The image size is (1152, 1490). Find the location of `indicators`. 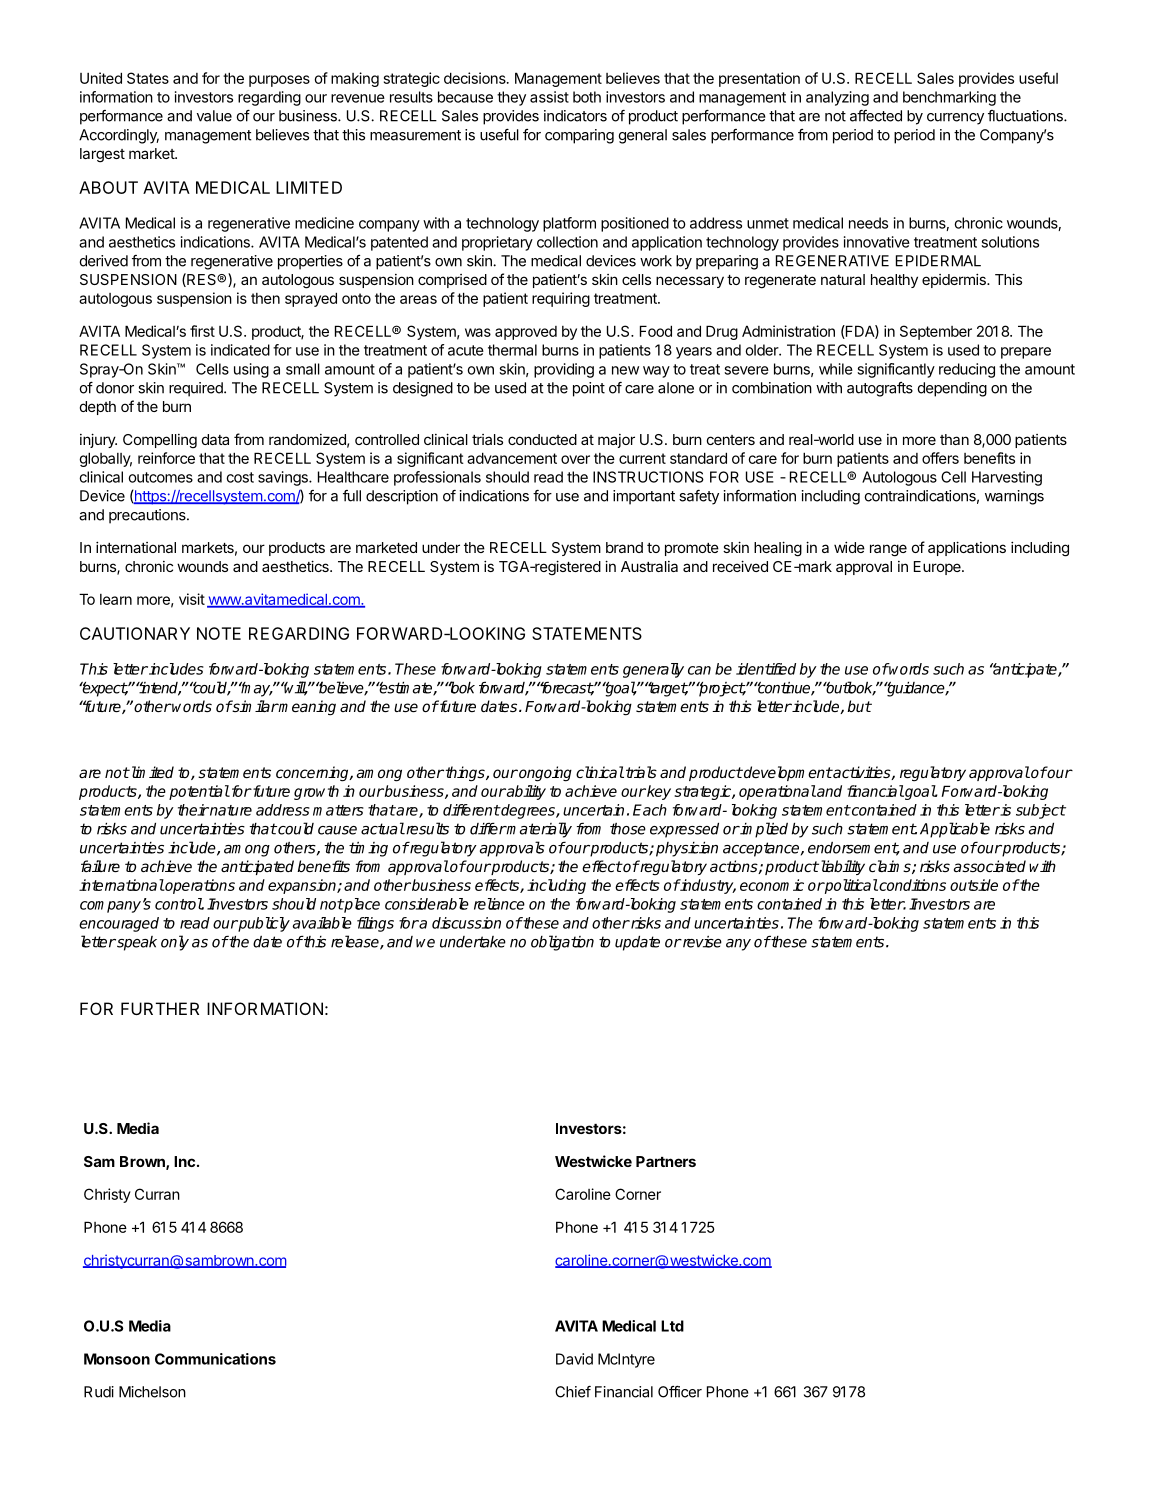

indicators is located at coordinates (575, 116).
